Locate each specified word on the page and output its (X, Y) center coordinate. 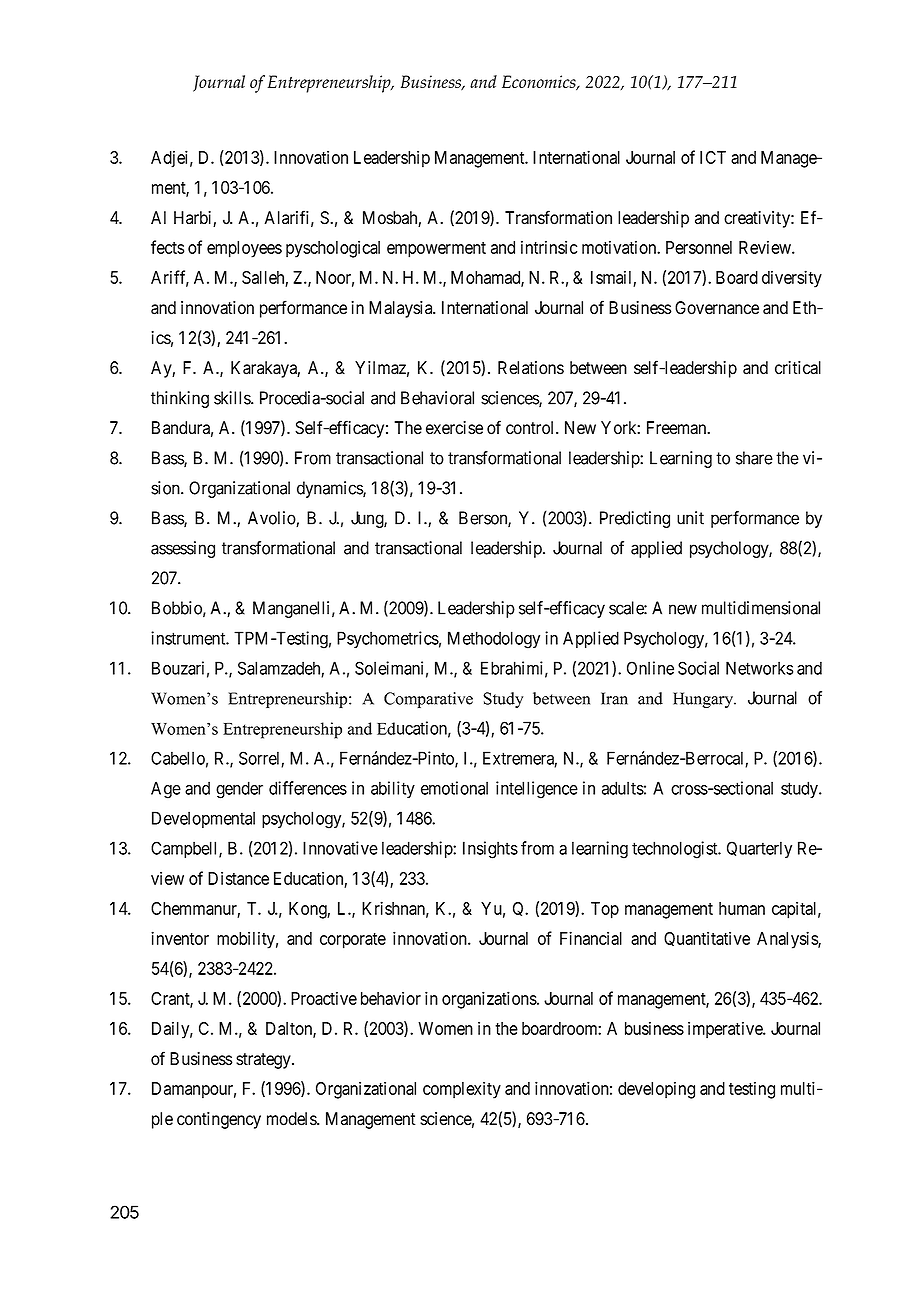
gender (239, 790)
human (742, 908)
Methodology (494, 640)
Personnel (699, 247)
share (754, 458)
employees (244, 249)
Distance (238, 878)
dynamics (330, 489)
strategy (264, 1061)
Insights (490, 850)
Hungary (704, 700)
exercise (454, 428)
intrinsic (549, 247)
